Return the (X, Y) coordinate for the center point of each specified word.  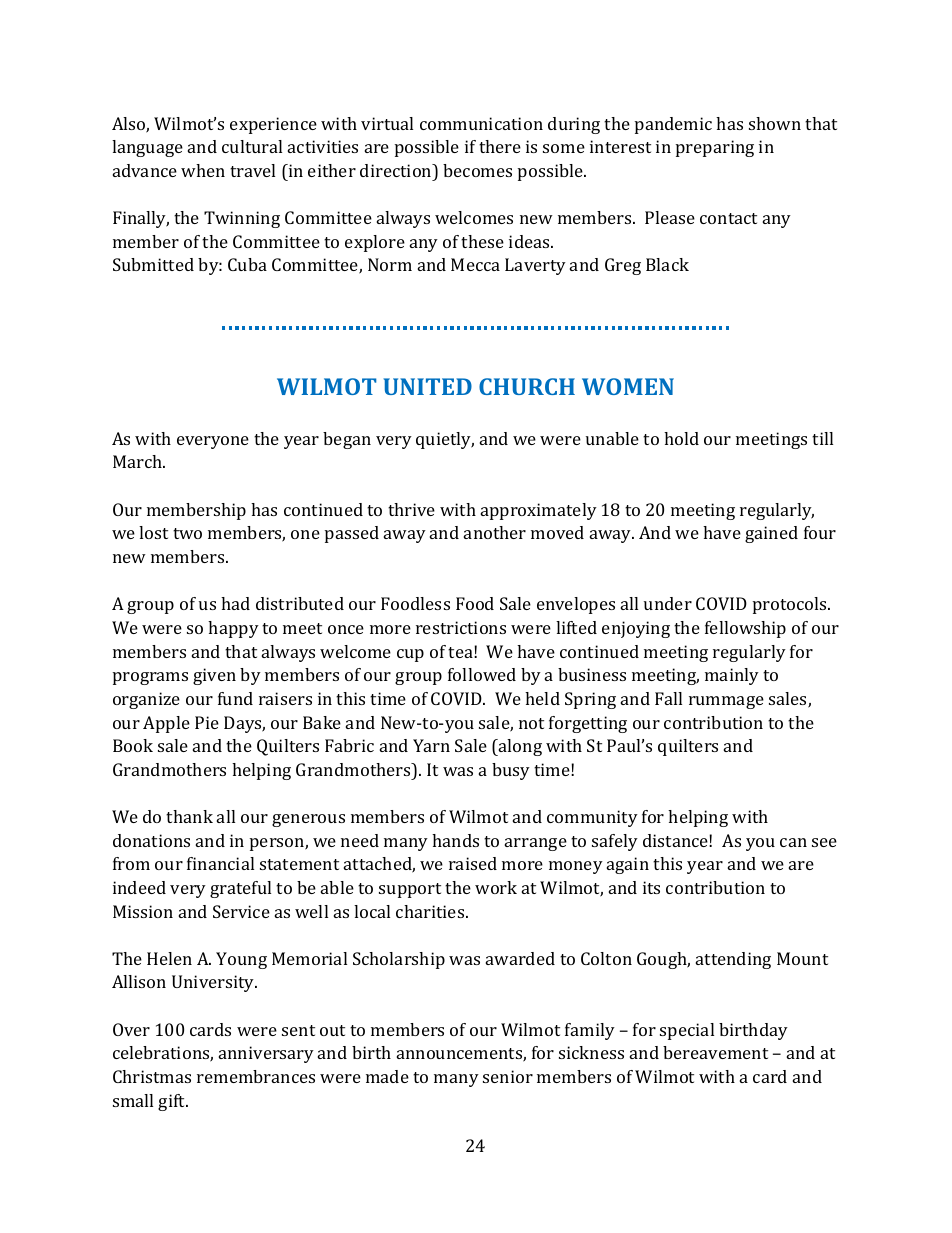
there (500, 146)
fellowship (745, 629)
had (235, 603)
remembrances (256, 1076)
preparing (715, 148)
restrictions (461, 627)
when (203, 170)
